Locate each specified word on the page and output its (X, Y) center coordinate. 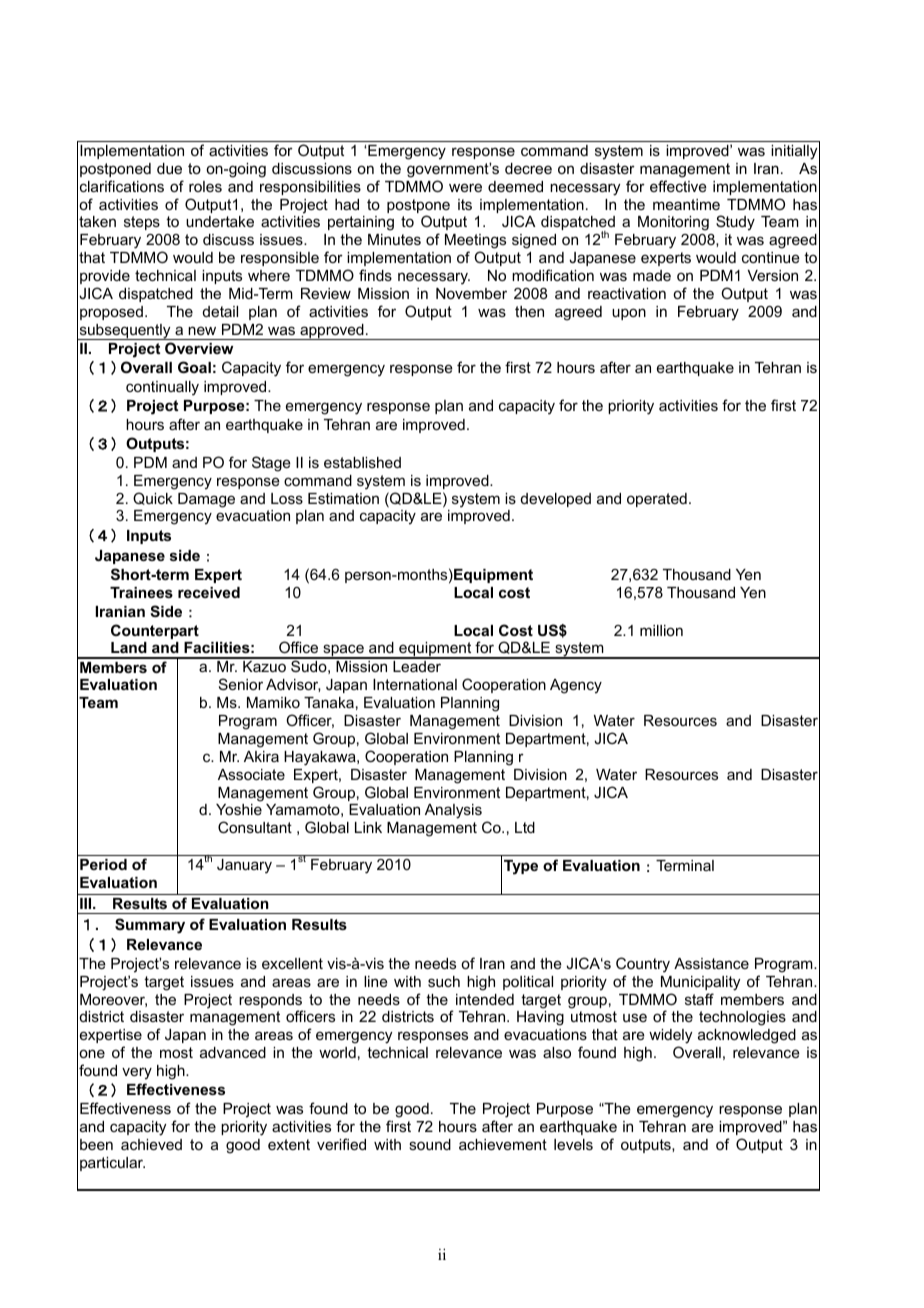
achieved (151, 1144)
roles (205, 186)
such (444, 981)
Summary (150, 926)
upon (629, 314)
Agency (576, 686)
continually (162, 388)
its (465, 204)
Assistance (711, 963)
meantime (686, 204)
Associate (251, 774)
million (661, 630)
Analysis (453, 811)
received (209, 592)
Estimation (343, 498)
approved (332, 332)
